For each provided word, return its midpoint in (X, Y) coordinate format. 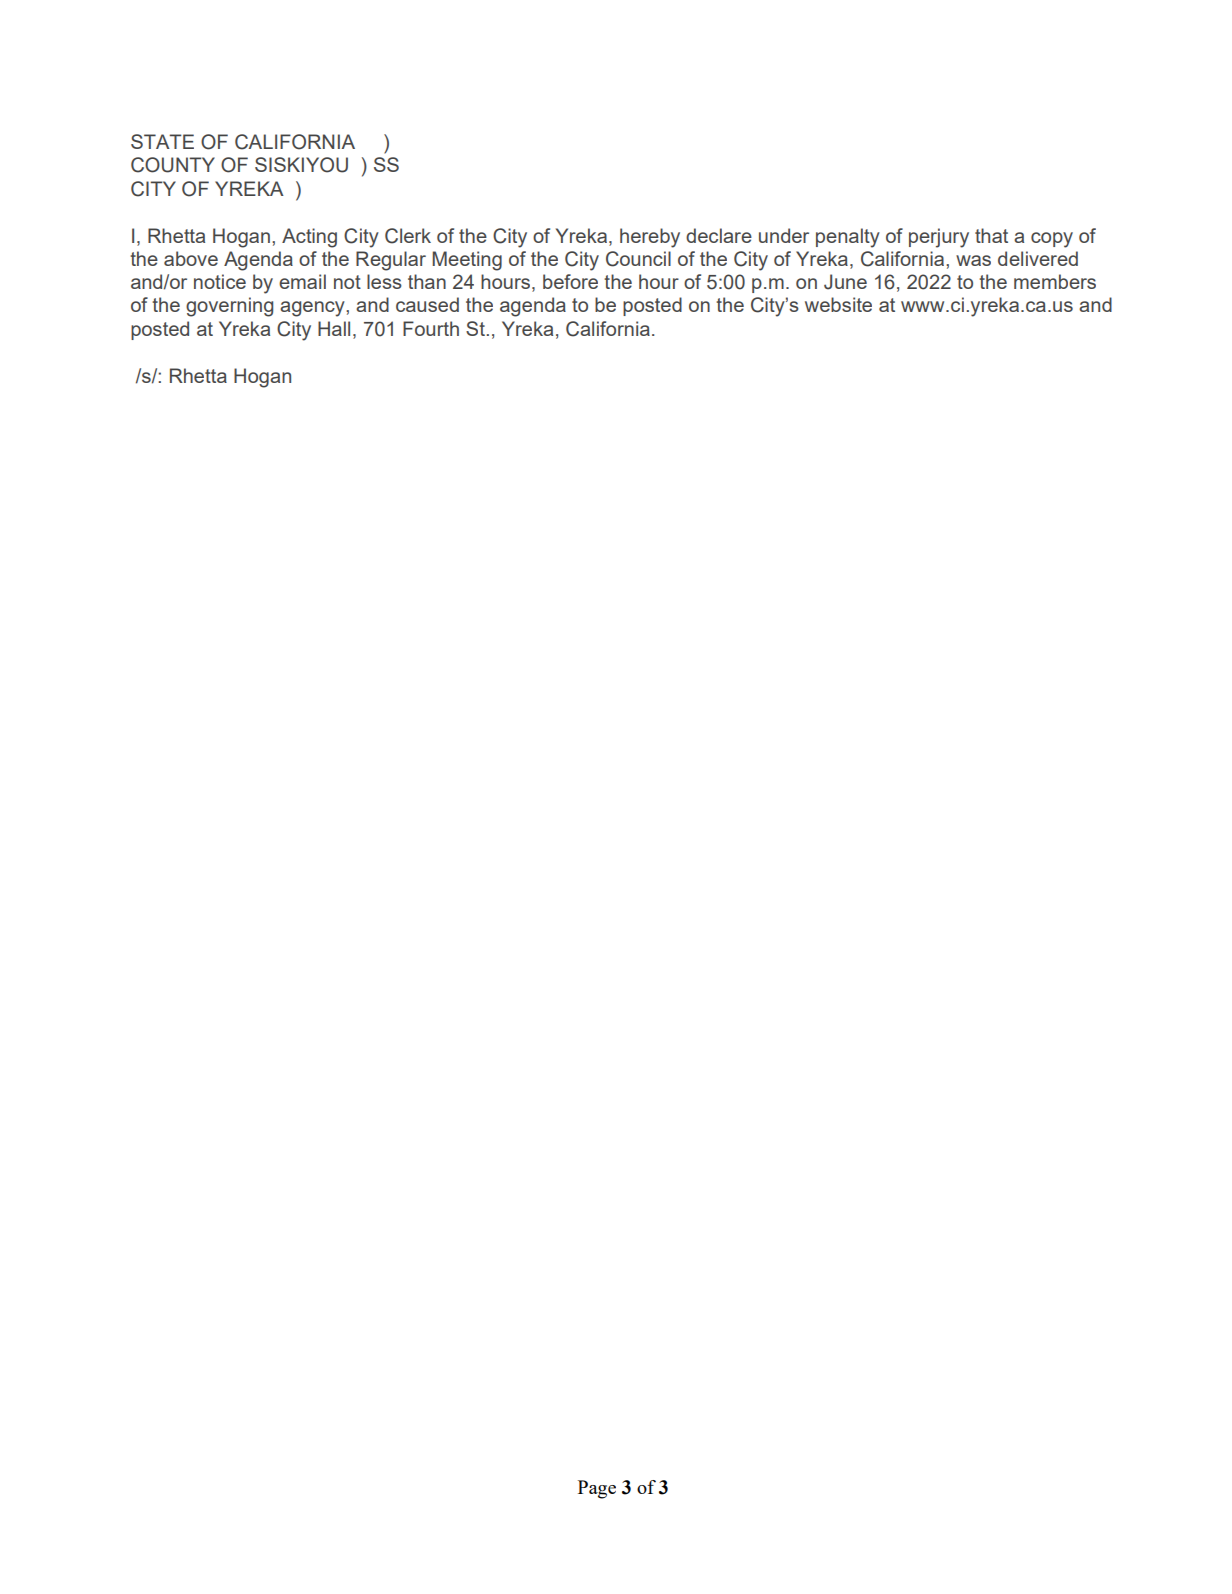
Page (597, 1489)
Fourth (431, 328)
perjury (939, 238)
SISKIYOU (301, 165)
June (845, 282)
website (838, 304)
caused (427, 304)
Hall (334, 328)
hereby (650, 238)
